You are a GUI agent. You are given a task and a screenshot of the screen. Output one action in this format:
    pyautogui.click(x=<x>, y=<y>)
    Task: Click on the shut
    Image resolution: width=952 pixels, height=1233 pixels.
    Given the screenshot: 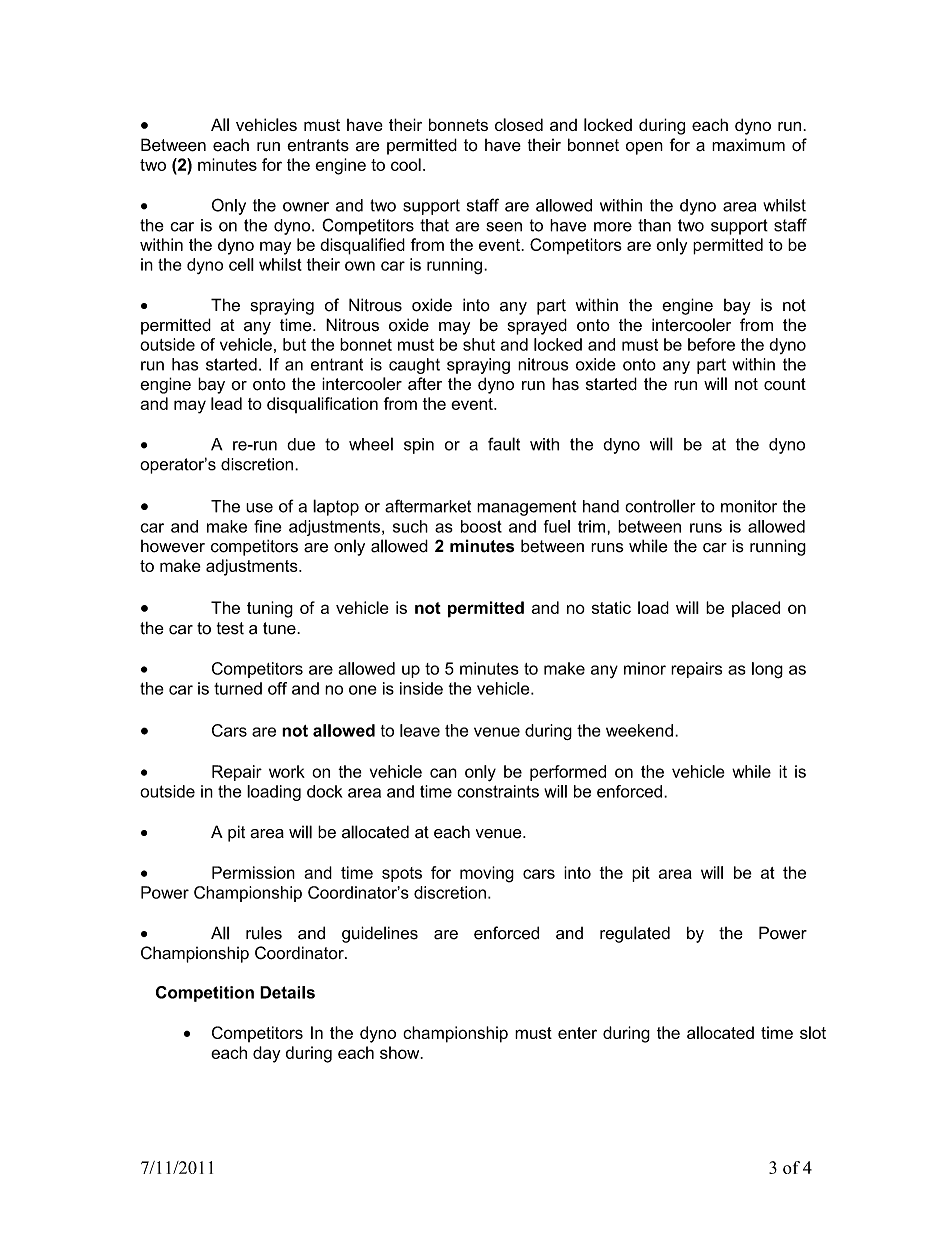 What is the action you would take?
    pyautogui.click(x=479, y=344)
